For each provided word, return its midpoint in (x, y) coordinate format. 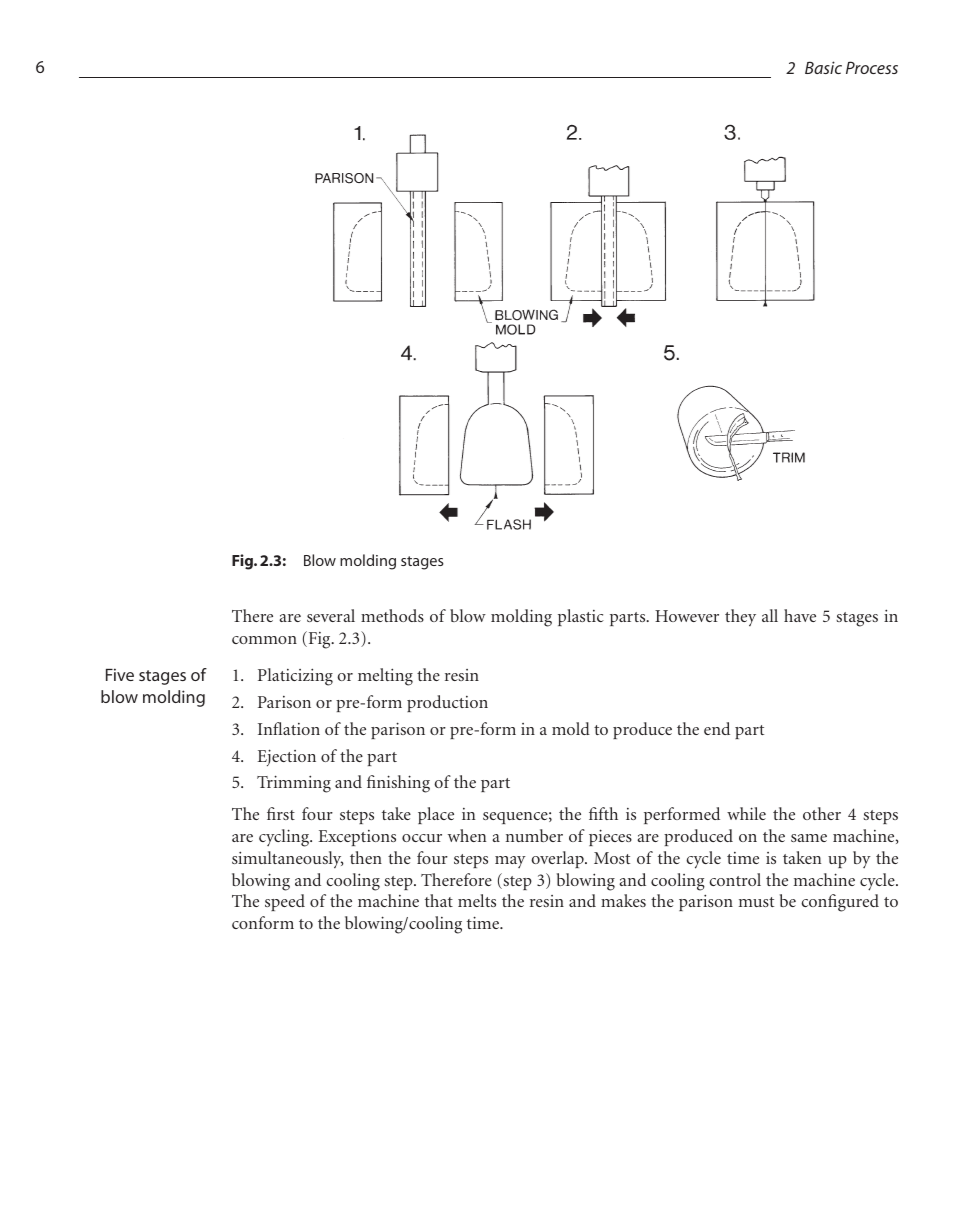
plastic (581, 617)
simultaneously (288, 859)
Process (872, 67)
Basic (823, 67)
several (331, 615)
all (770, 615)
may (510, 862)
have (800, 615)
